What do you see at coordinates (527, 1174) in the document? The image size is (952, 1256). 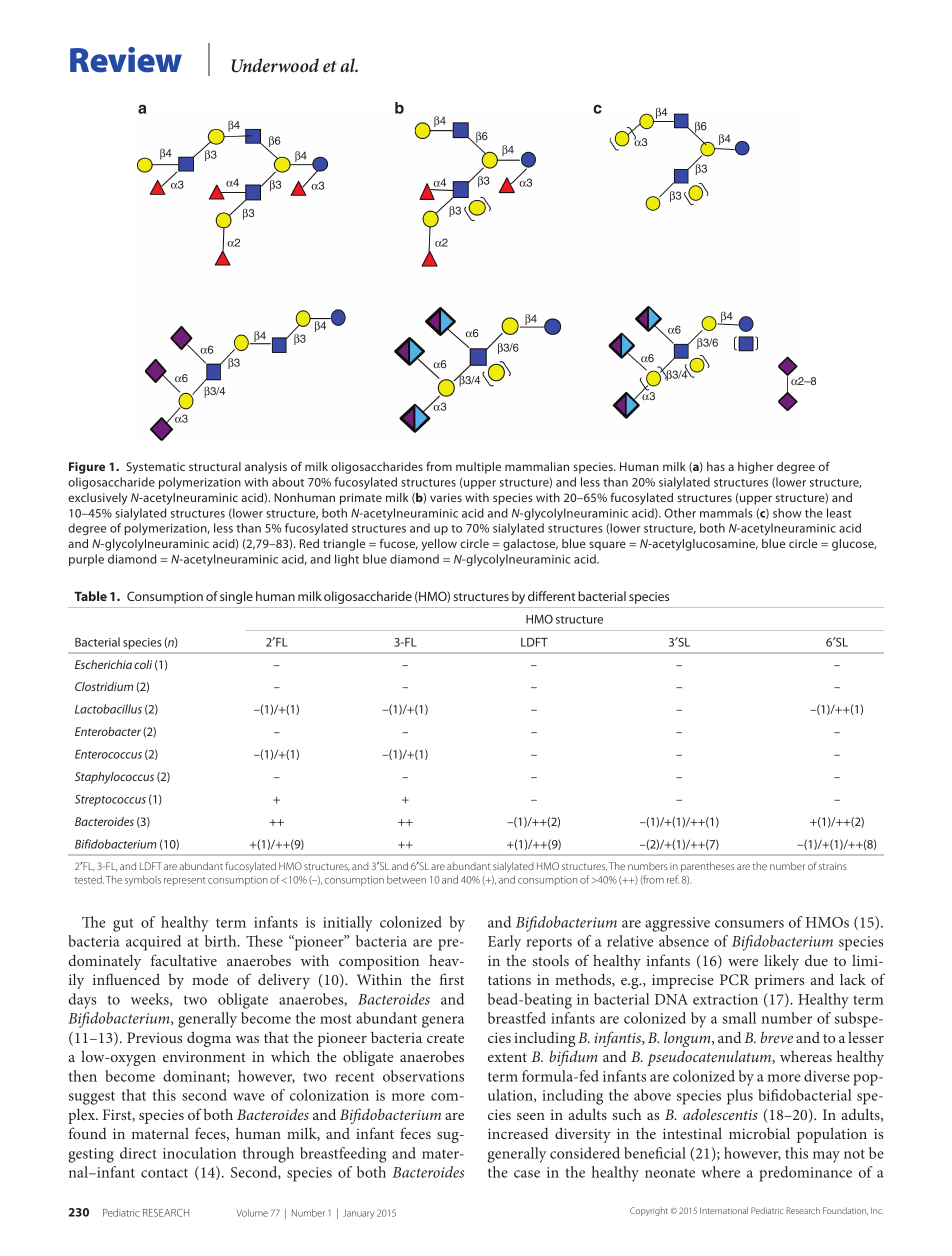 I see `case` at bounding box center [527, 1174].
